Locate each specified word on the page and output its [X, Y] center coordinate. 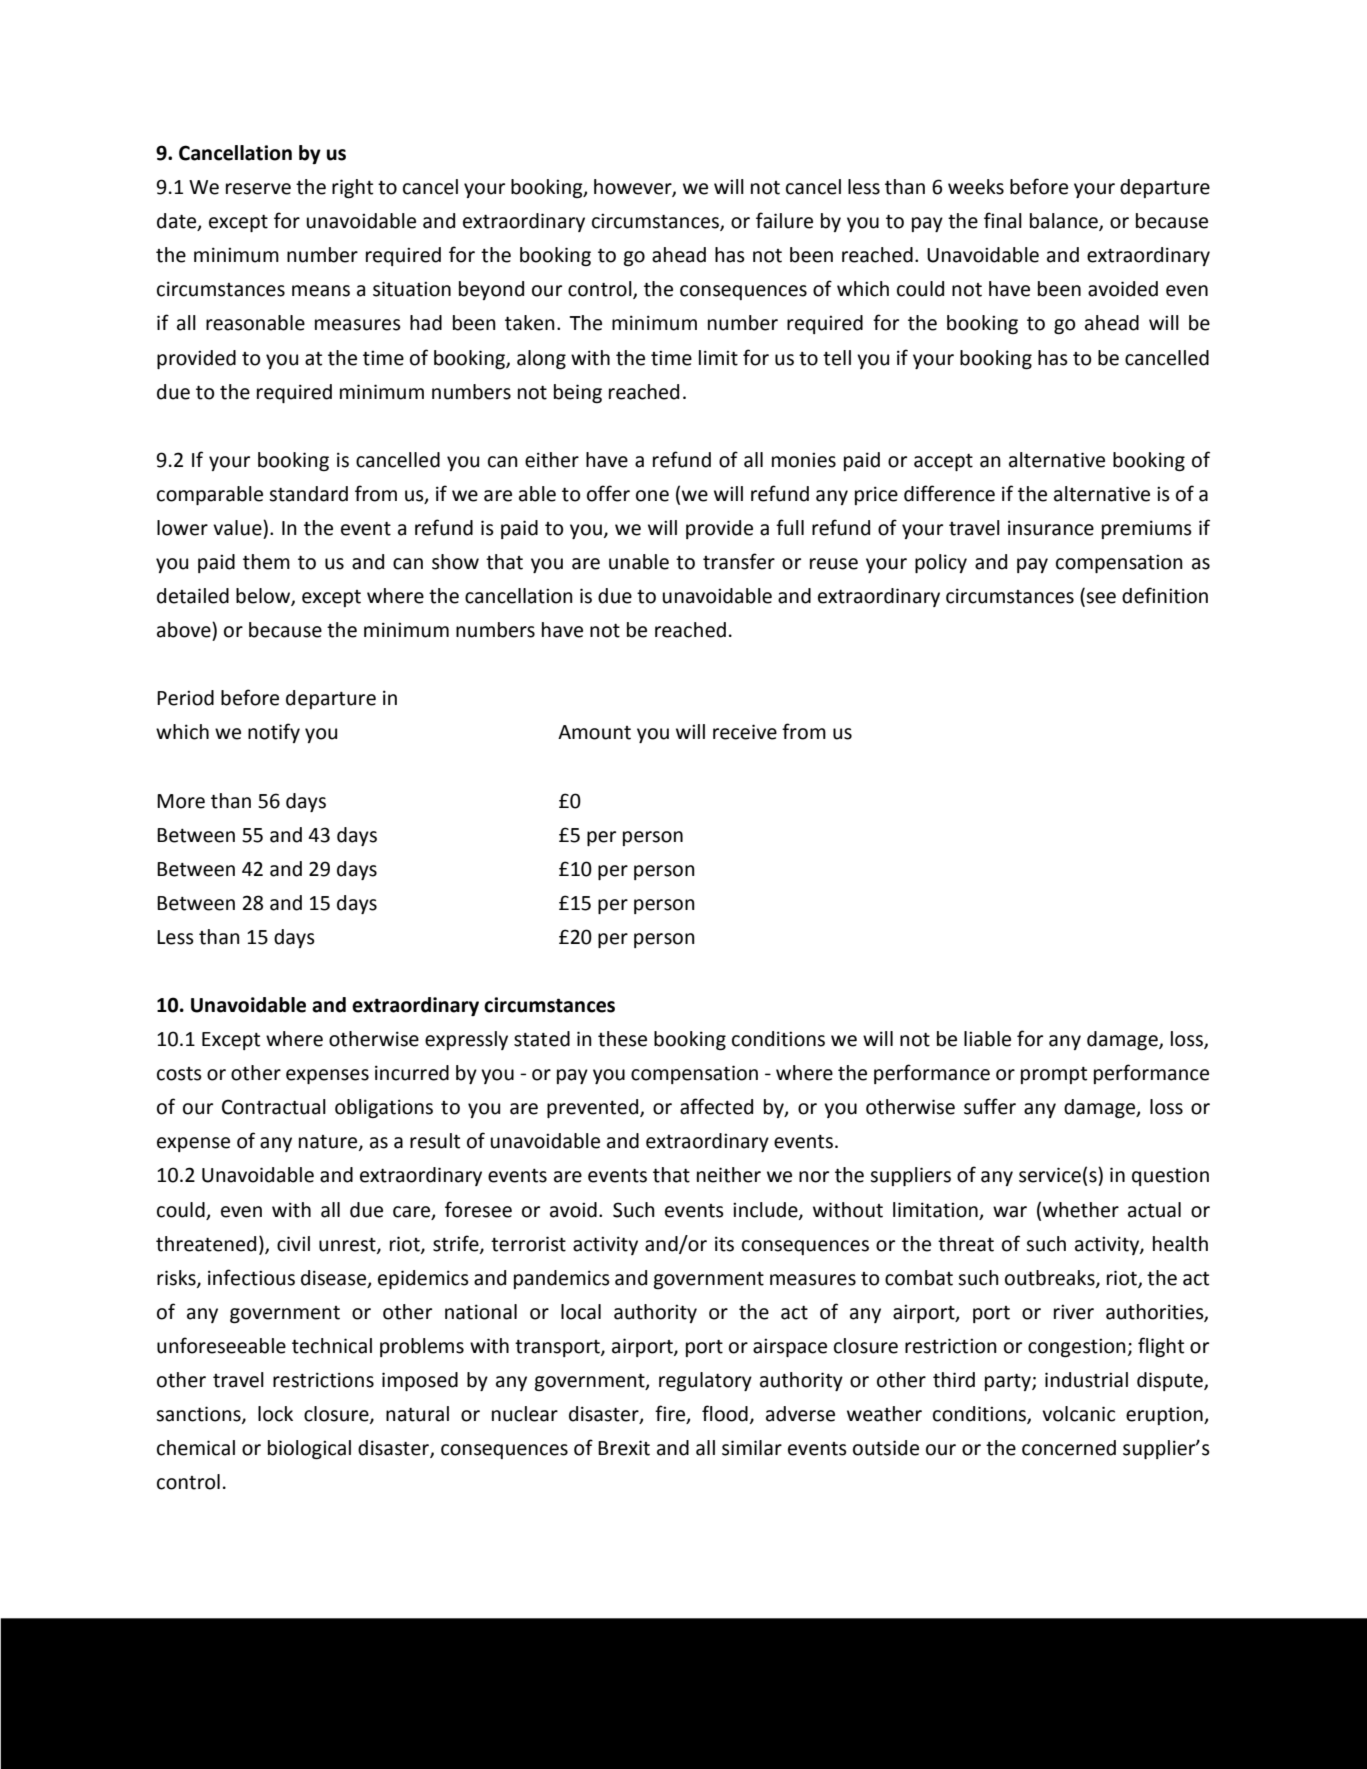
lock [275, 1414]
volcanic [1078, 1414]
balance [1065, 222]
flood [725, 1413]
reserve [258, 189]
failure [784, 220]
